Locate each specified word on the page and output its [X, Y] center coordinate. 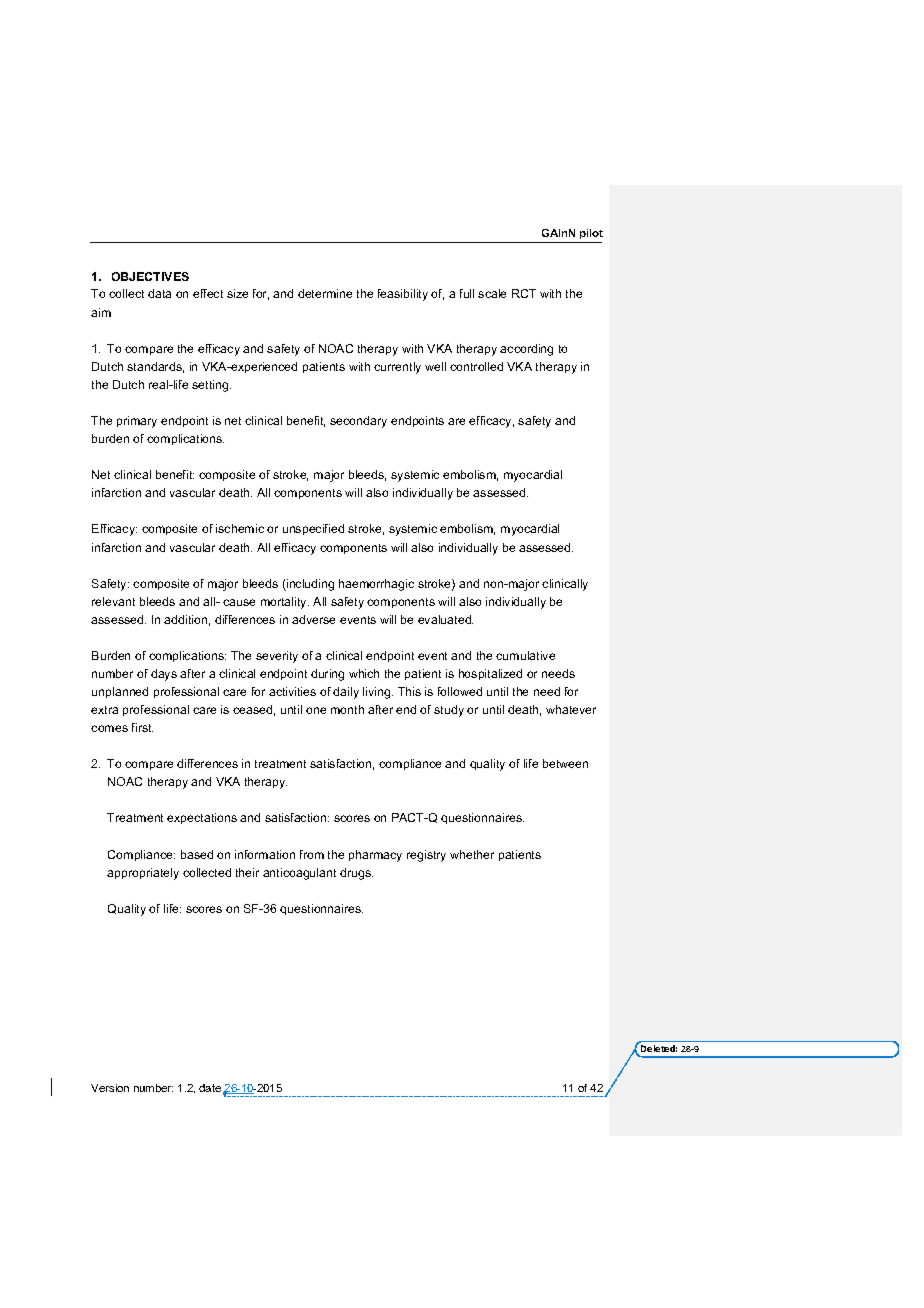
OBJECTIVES [150, 276]
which [364, 673]
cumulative [525, 655]
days [164, 675]
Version [110, 1088]
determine [325, 293]
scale [492, 293]
